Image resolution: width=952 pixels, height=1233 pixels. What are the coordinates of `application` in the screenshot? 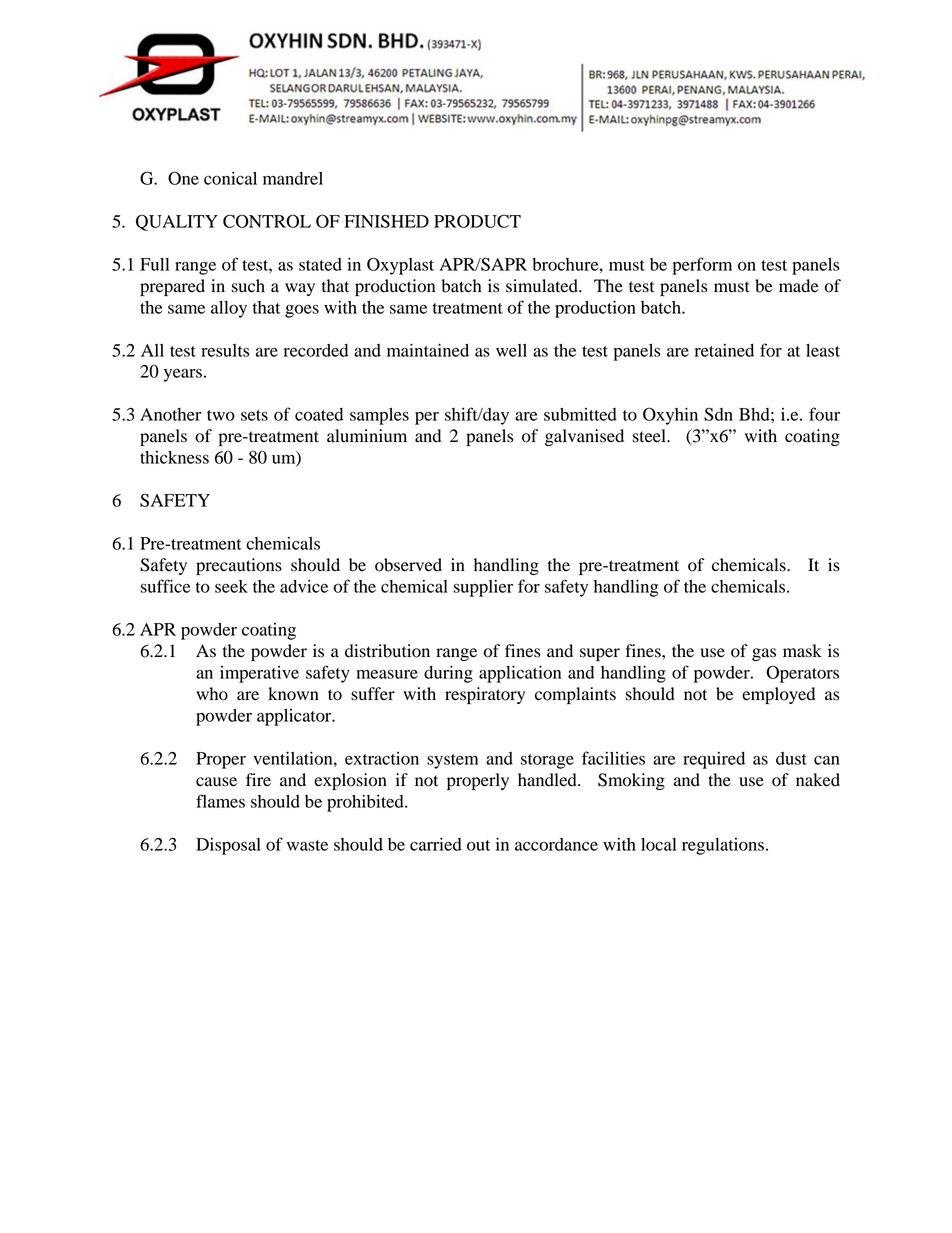 It's located at (520, 674).
